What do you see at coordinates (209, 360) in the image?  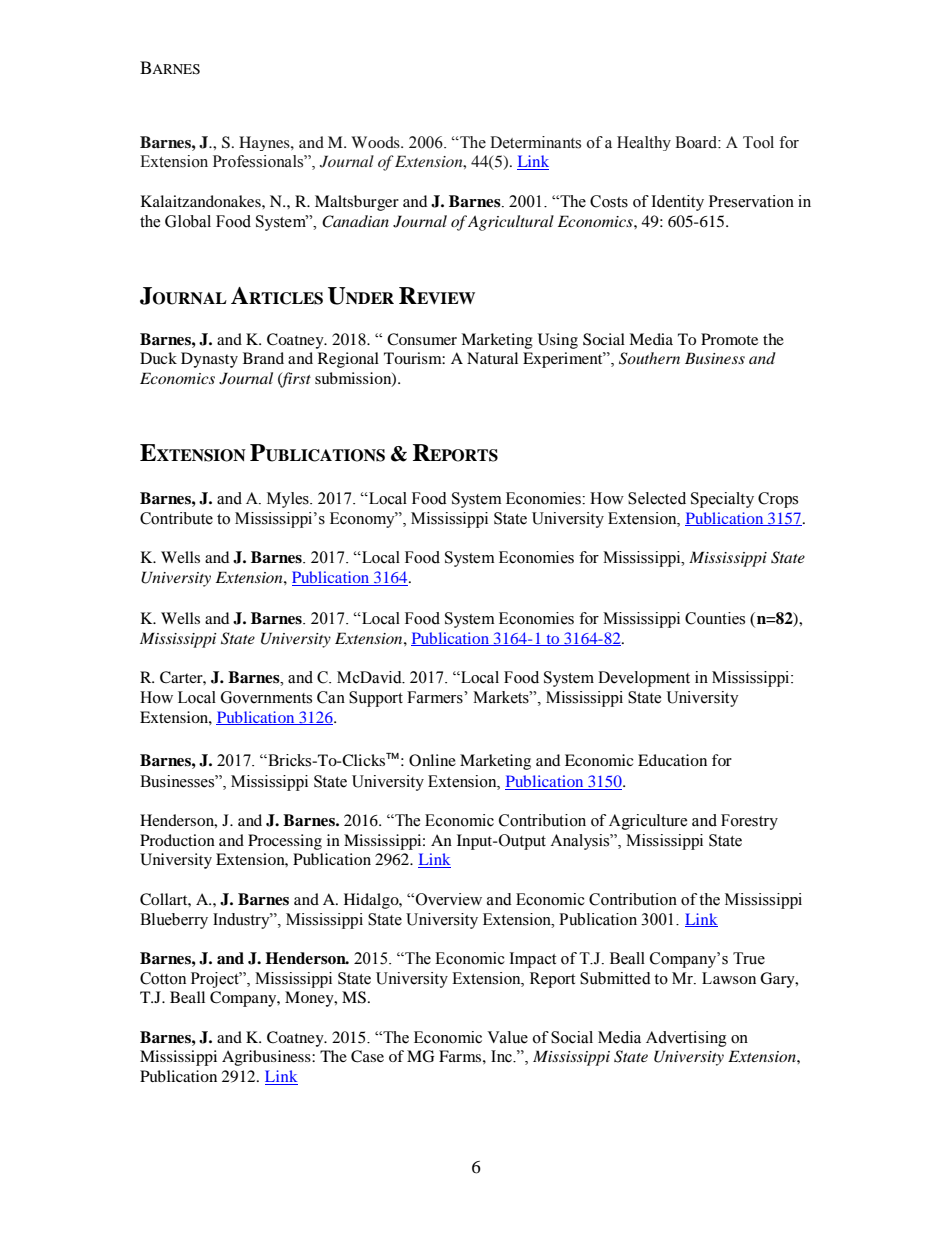 I see `Dynasty` at bounding box center [209, 360].
